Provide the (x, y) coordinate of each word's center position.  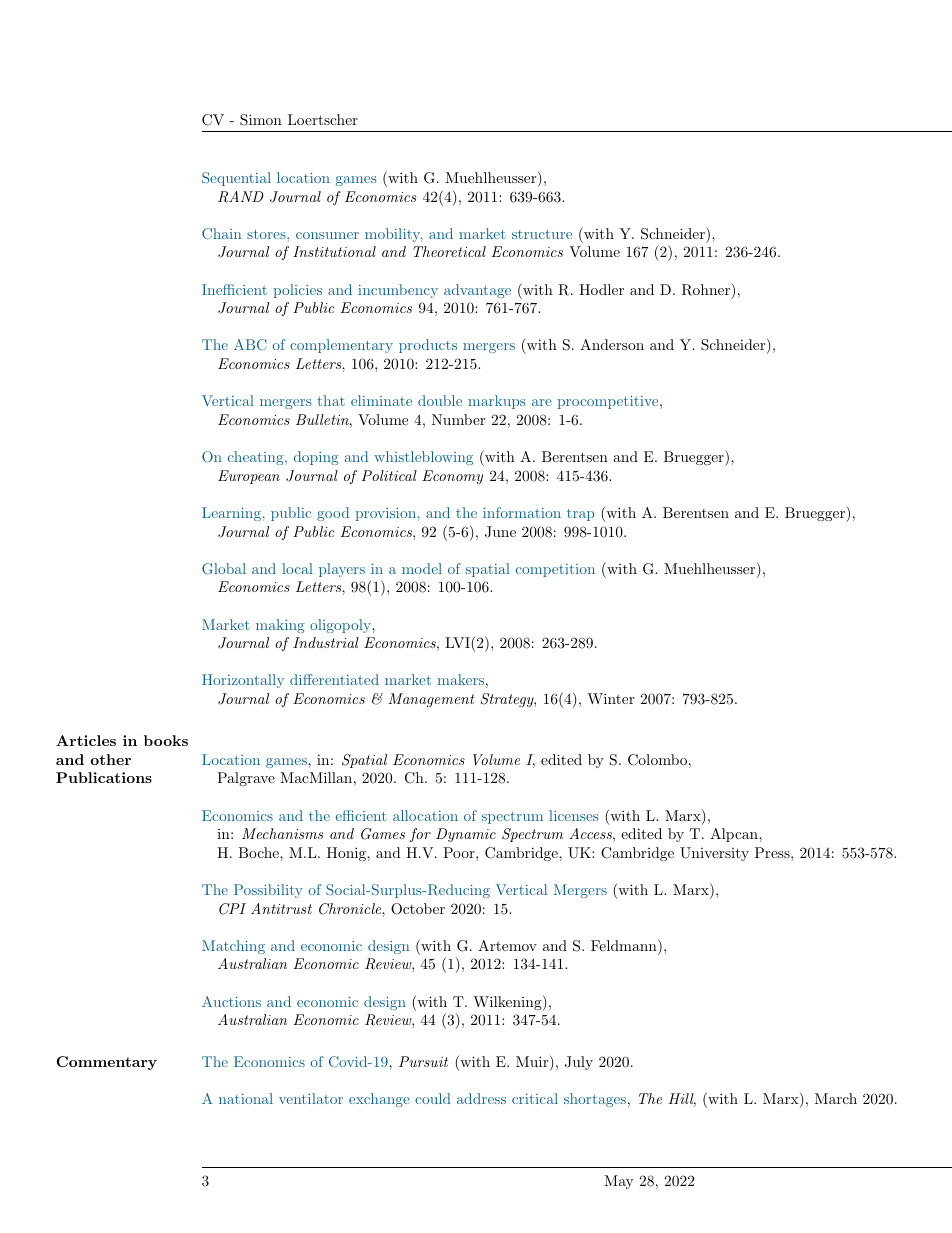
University (714, 854)
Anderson (612, 344)
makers (461, 679)
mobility (394, 235)
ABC (250, 344)
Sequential (236, 179)
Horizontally (243, 681)
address (481, 1098)
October (418, 909)
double (440, 400)
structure (542, 234)
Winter (610, 698)
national (246, 1098)
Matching (233, 947)
